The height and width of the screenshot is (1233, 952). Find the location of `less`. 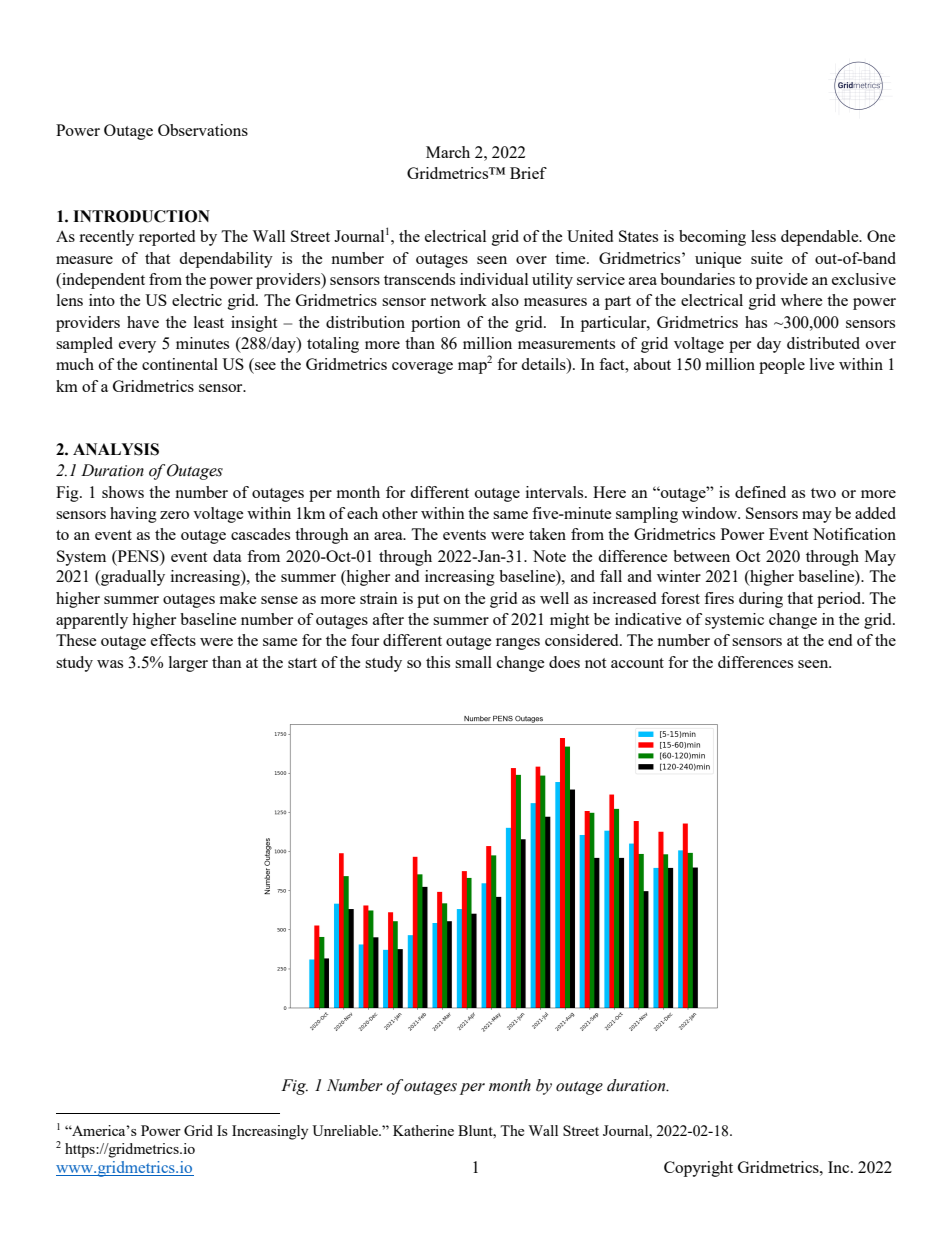

less is located at coordinates (763, 236).
